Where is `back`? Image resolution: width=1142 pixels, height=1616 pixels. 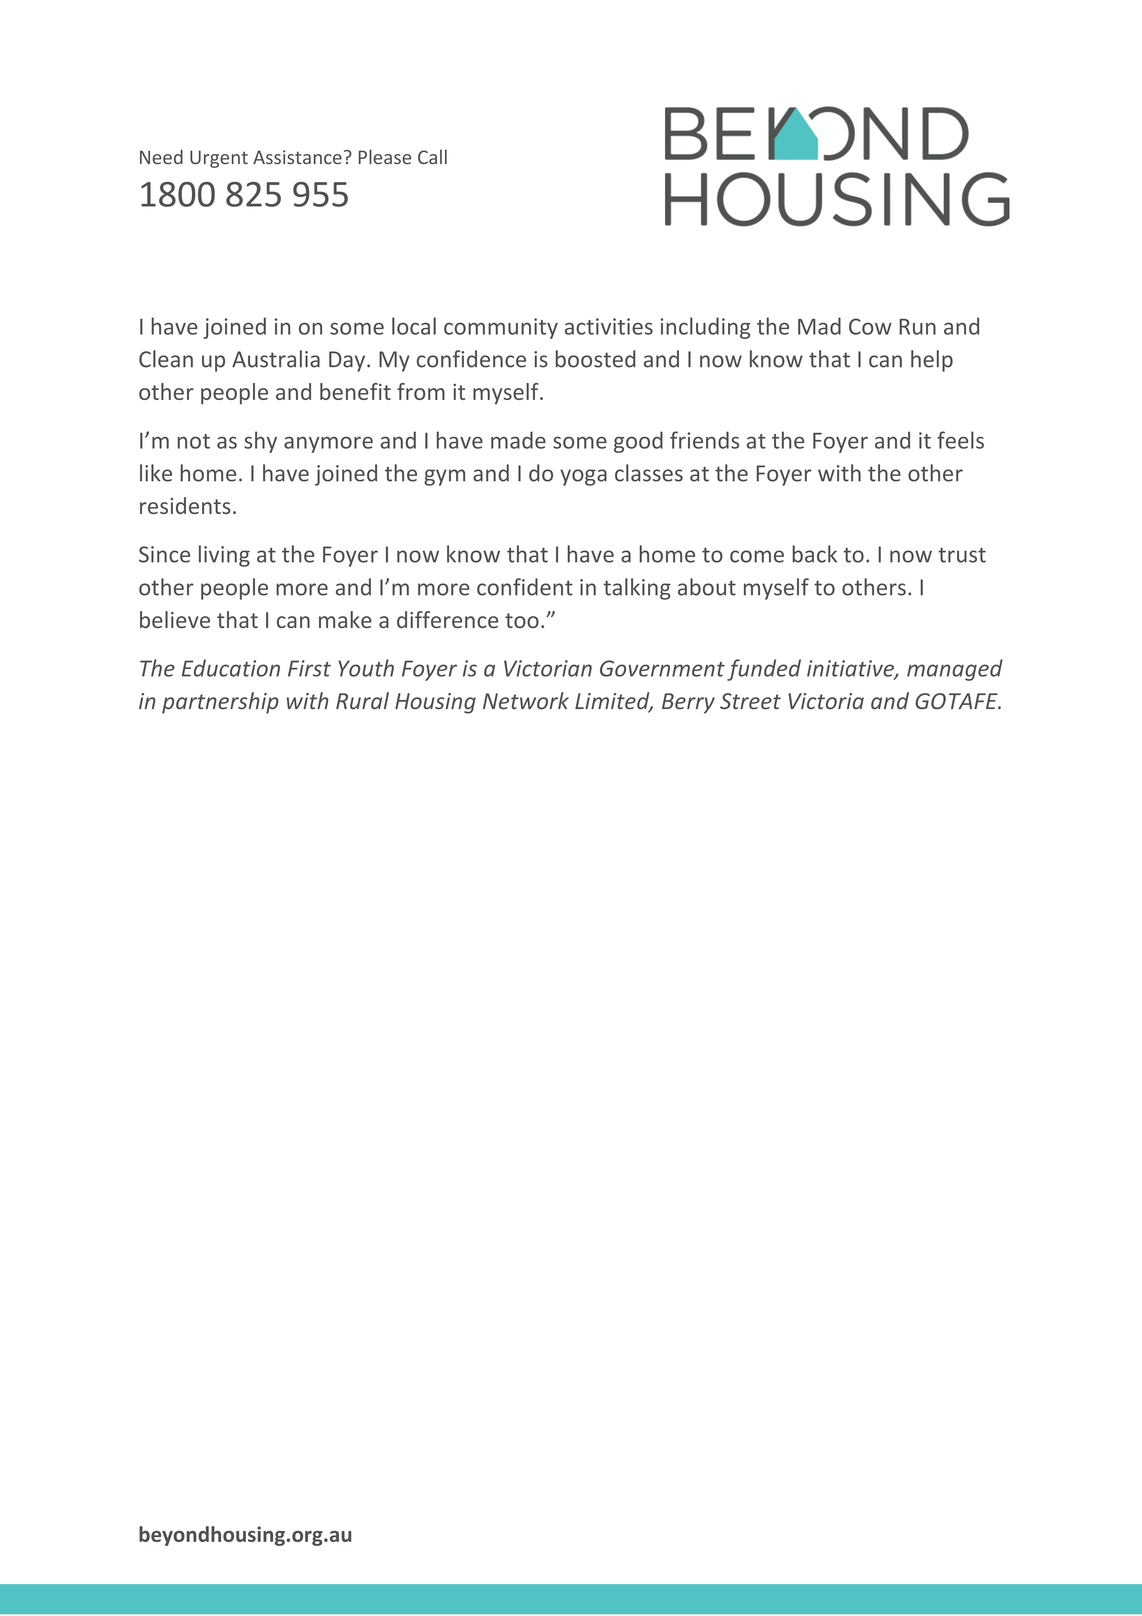 back is located at coordinates (814, 554).
